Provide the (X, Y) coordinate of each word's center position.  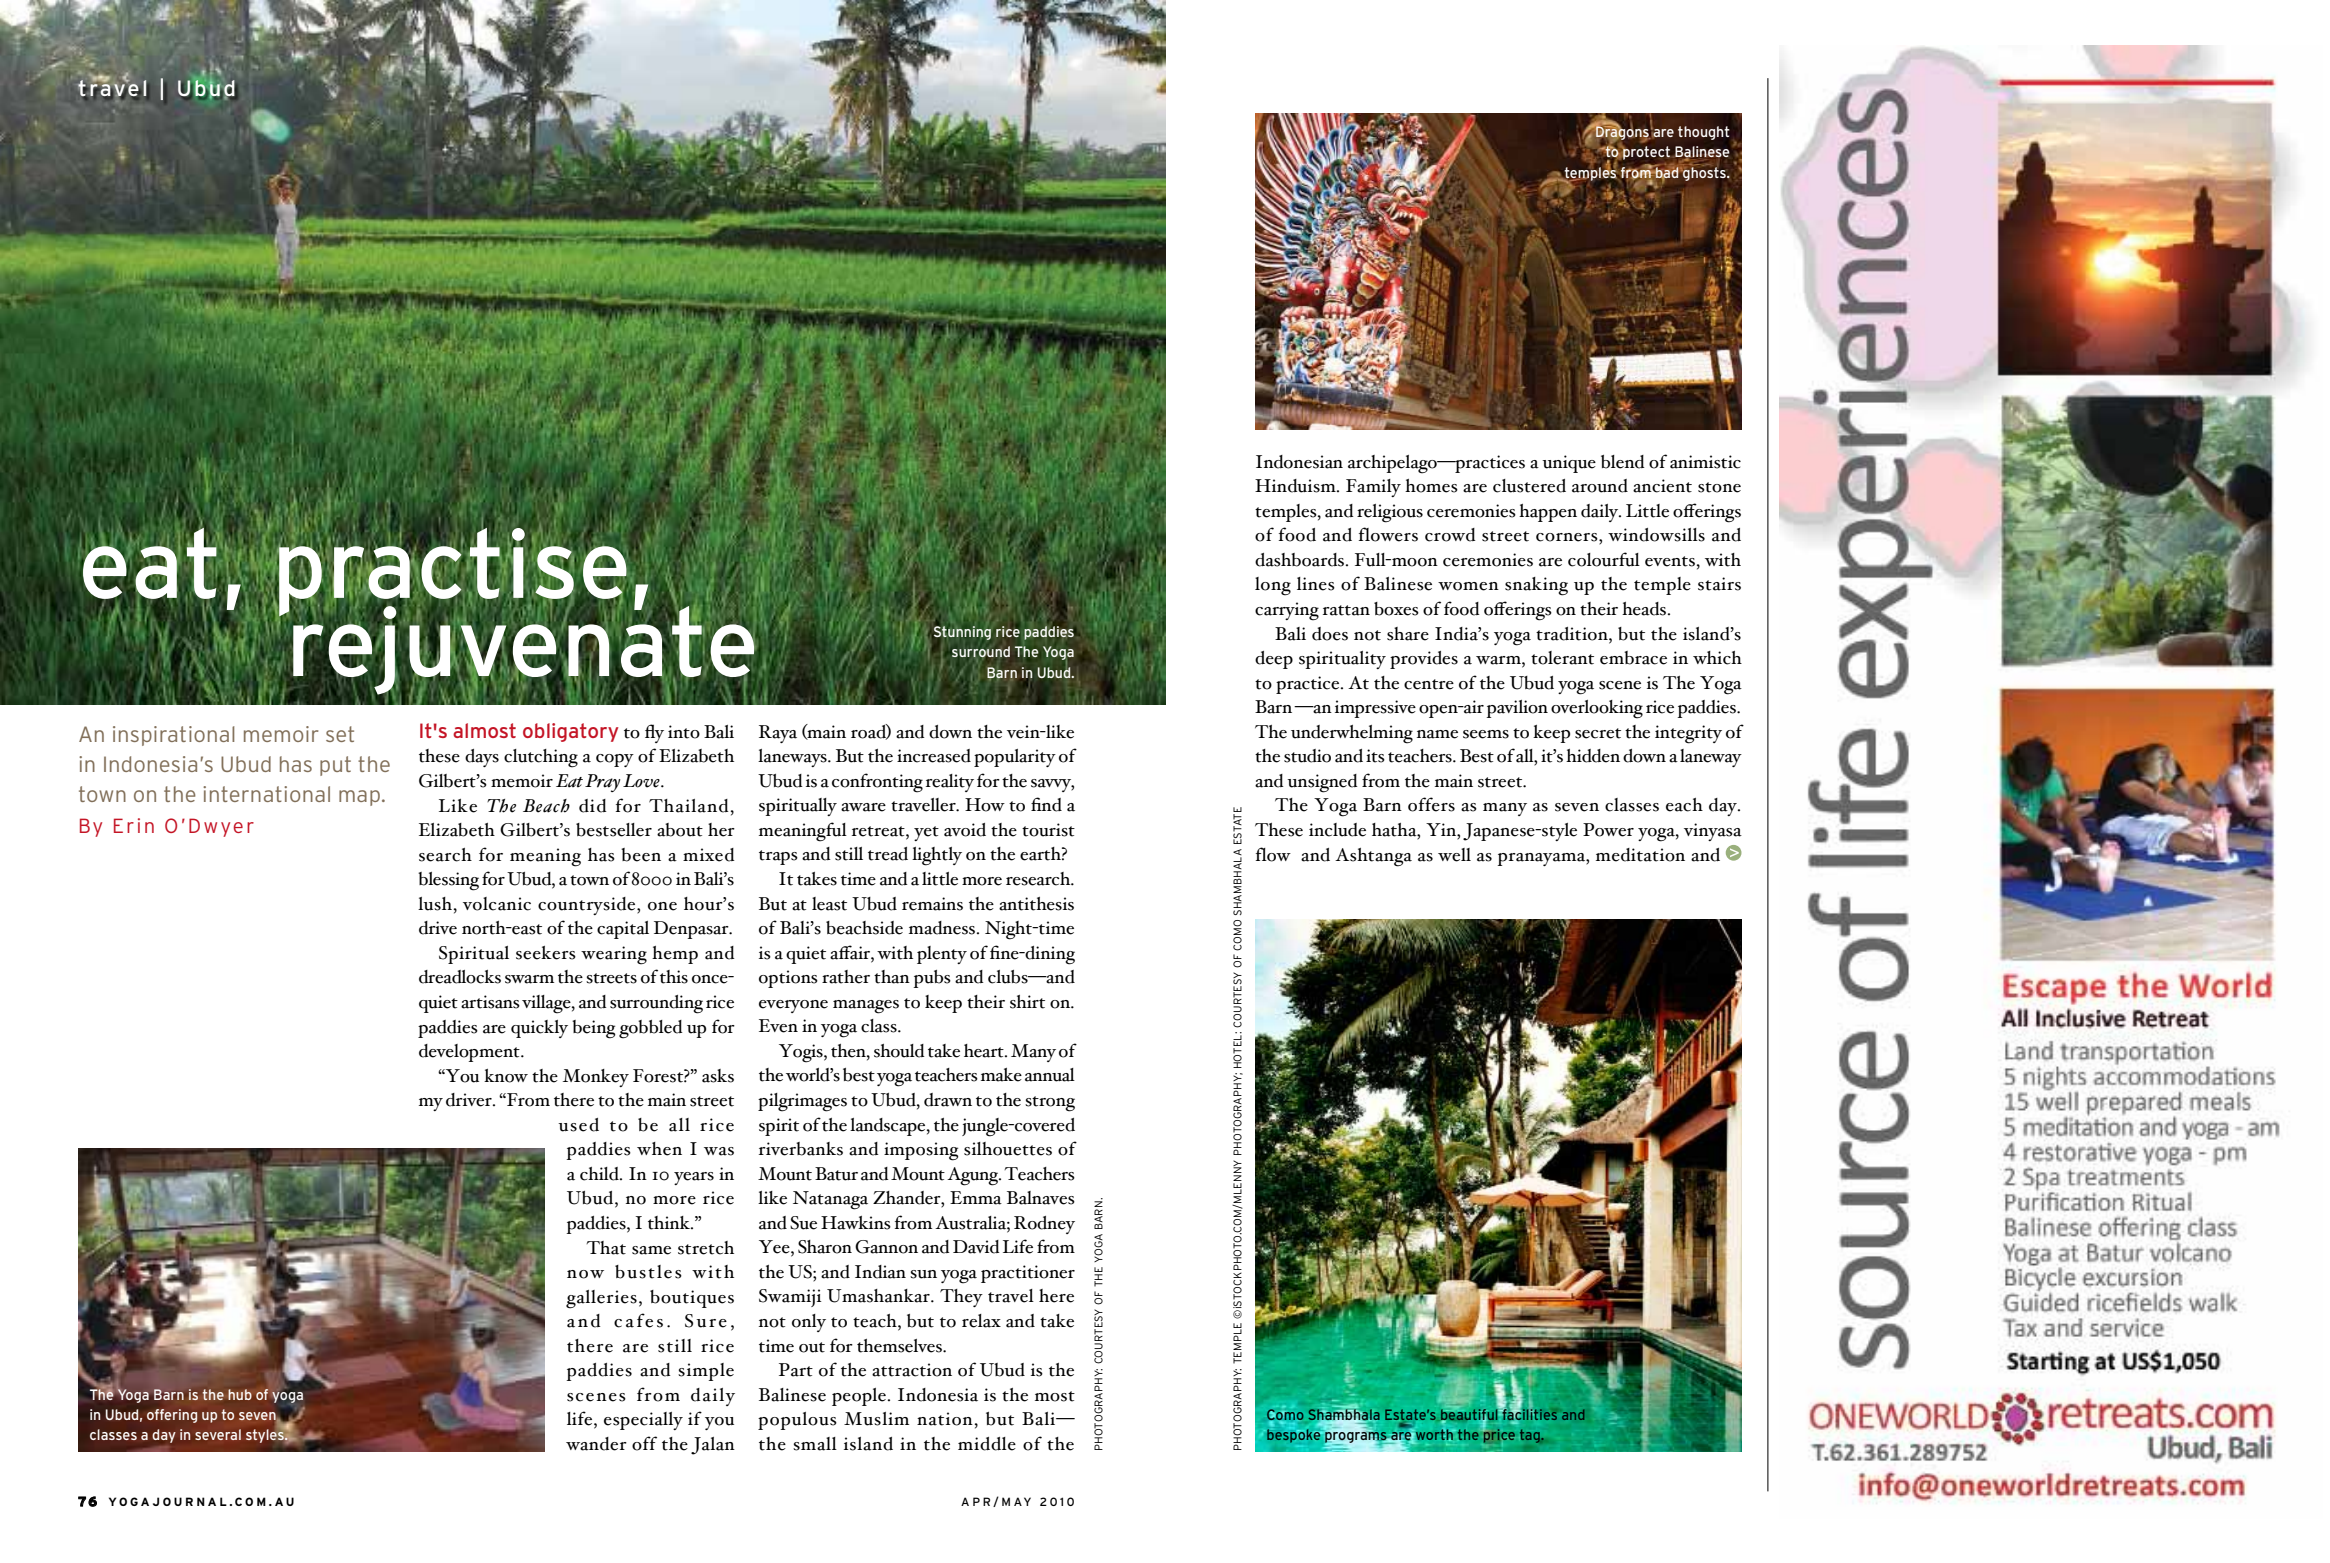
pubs (932, 979)
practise (452, 572)
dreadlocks (460, 977)
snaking (1536, 586)
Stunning (962, 633)
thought (1704, 133)
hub (240, 1394)
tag (1530, 1436)
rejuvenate (523, 650)
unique (1569, 464)
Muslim (876, 1419)
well (1454, 855)
